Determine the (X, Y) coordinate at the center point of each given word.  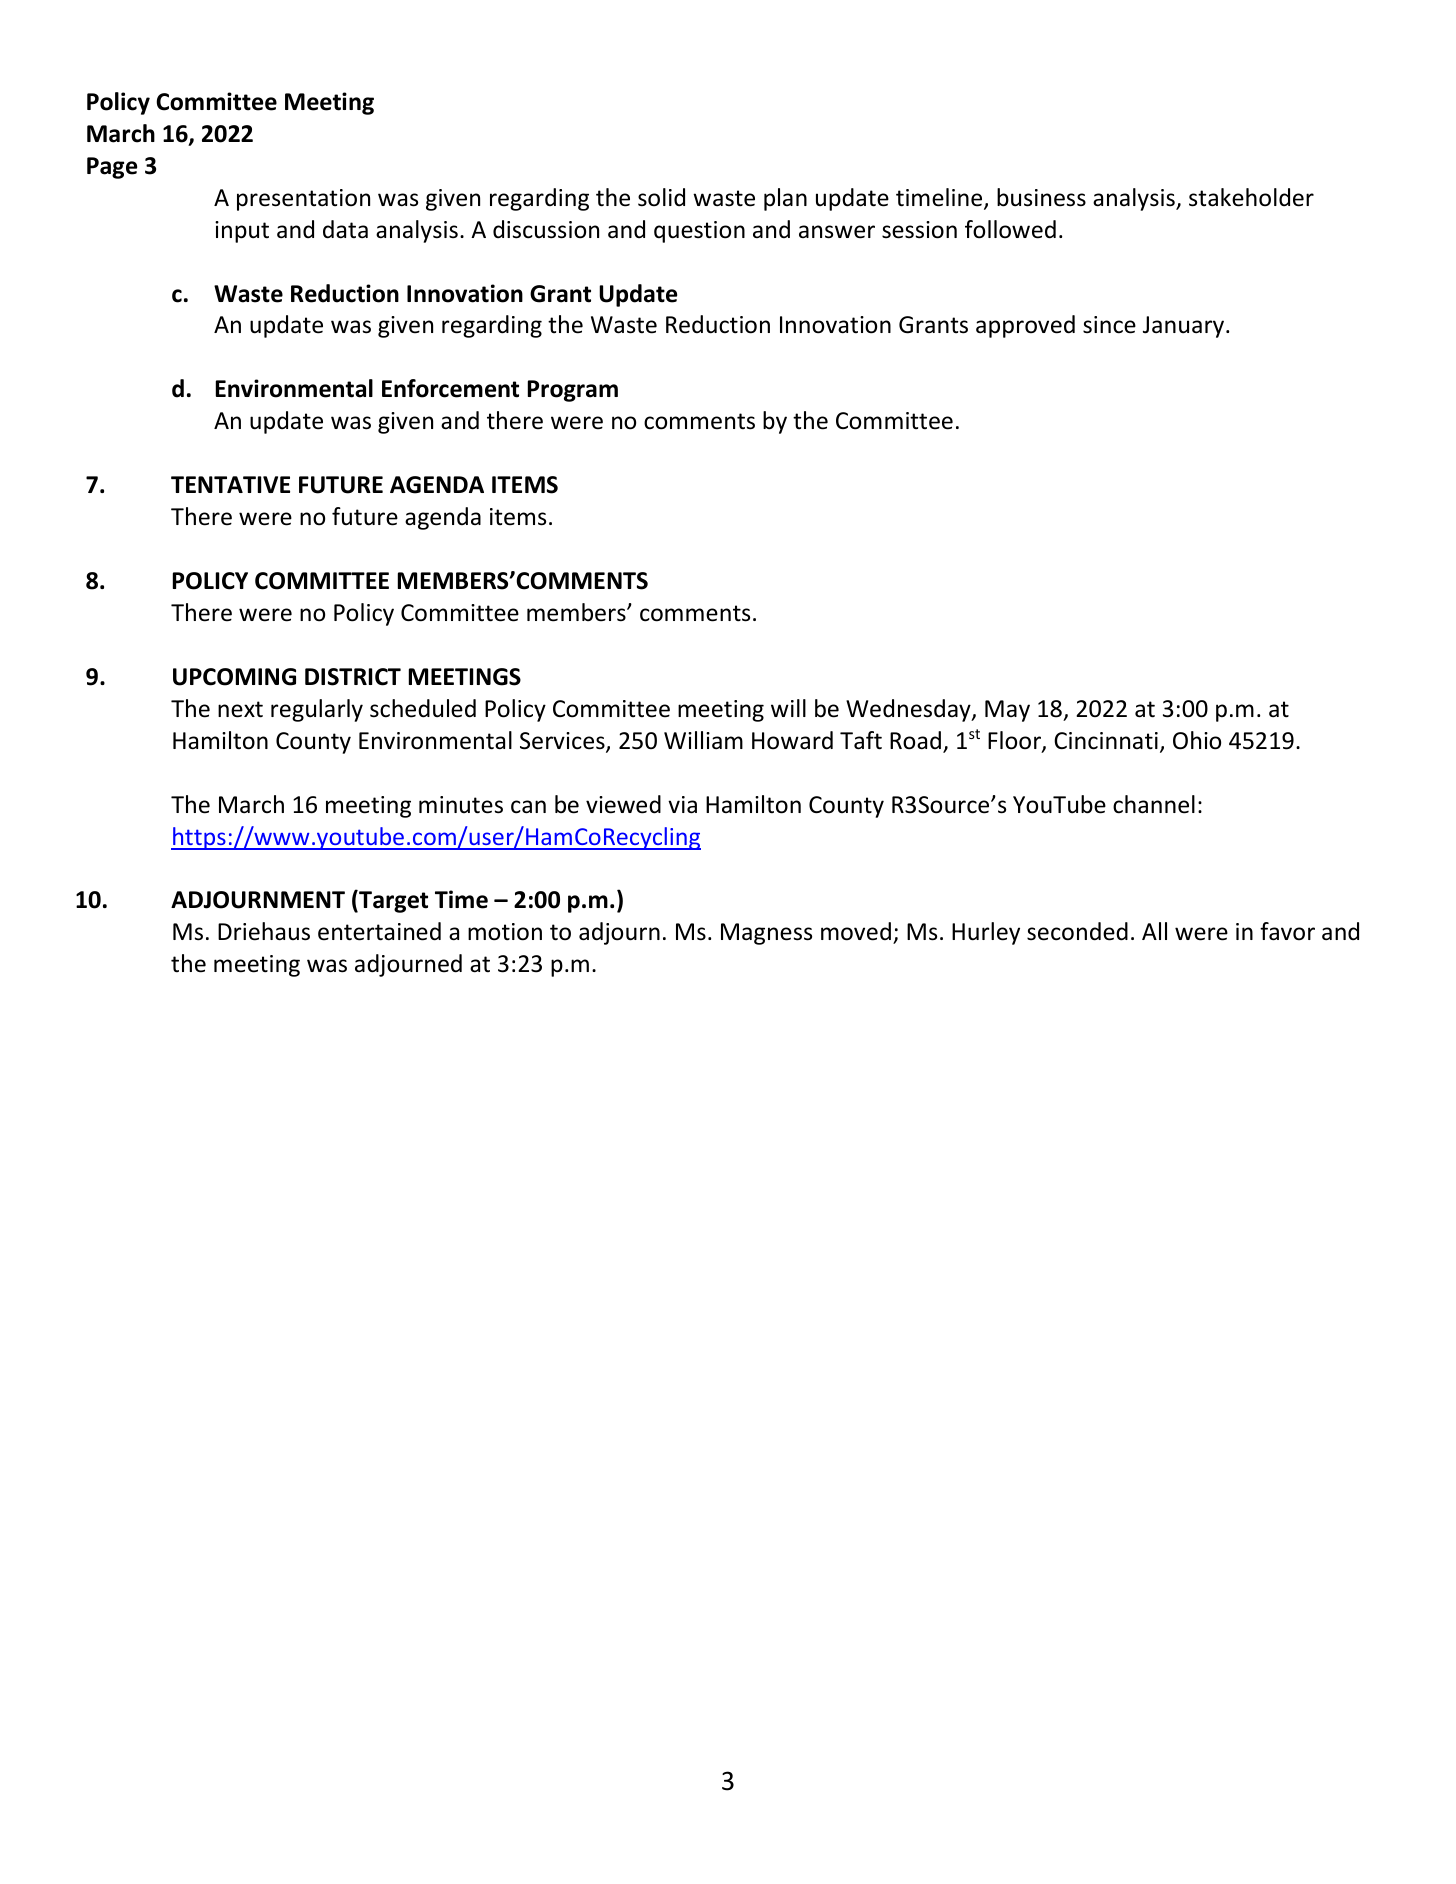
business (1041, 197)
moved (856, 931)
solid (661, 197)
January (1185, 327)
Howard (792, 740)
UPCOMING (234, 677)
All (1154, 931)
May (1007, 711)
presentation (303, 200)
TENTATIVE (230, 484)
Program (573, 391)
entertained (379, 931)
